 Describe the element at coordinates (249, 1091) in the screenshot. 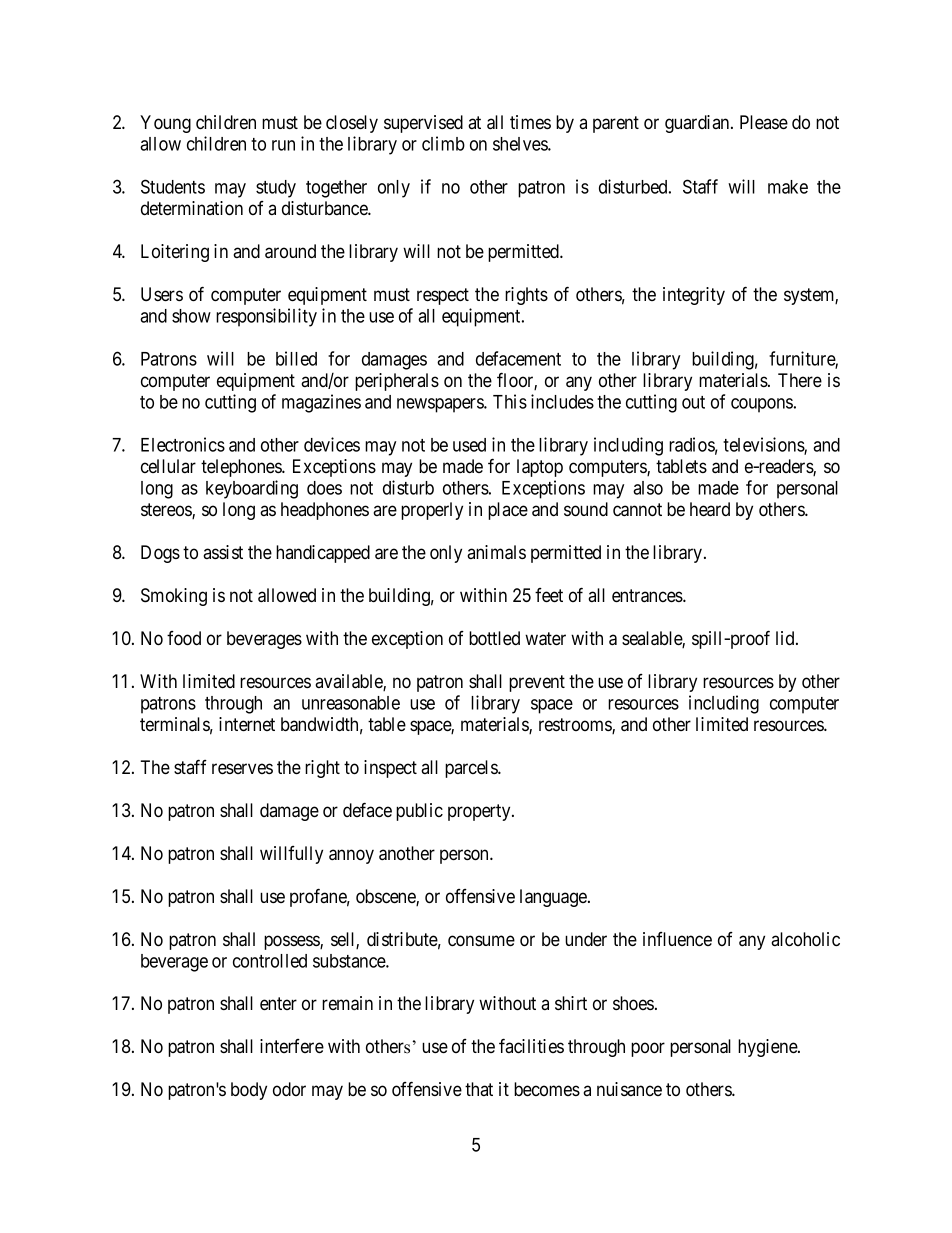

I see `body` at that location.
